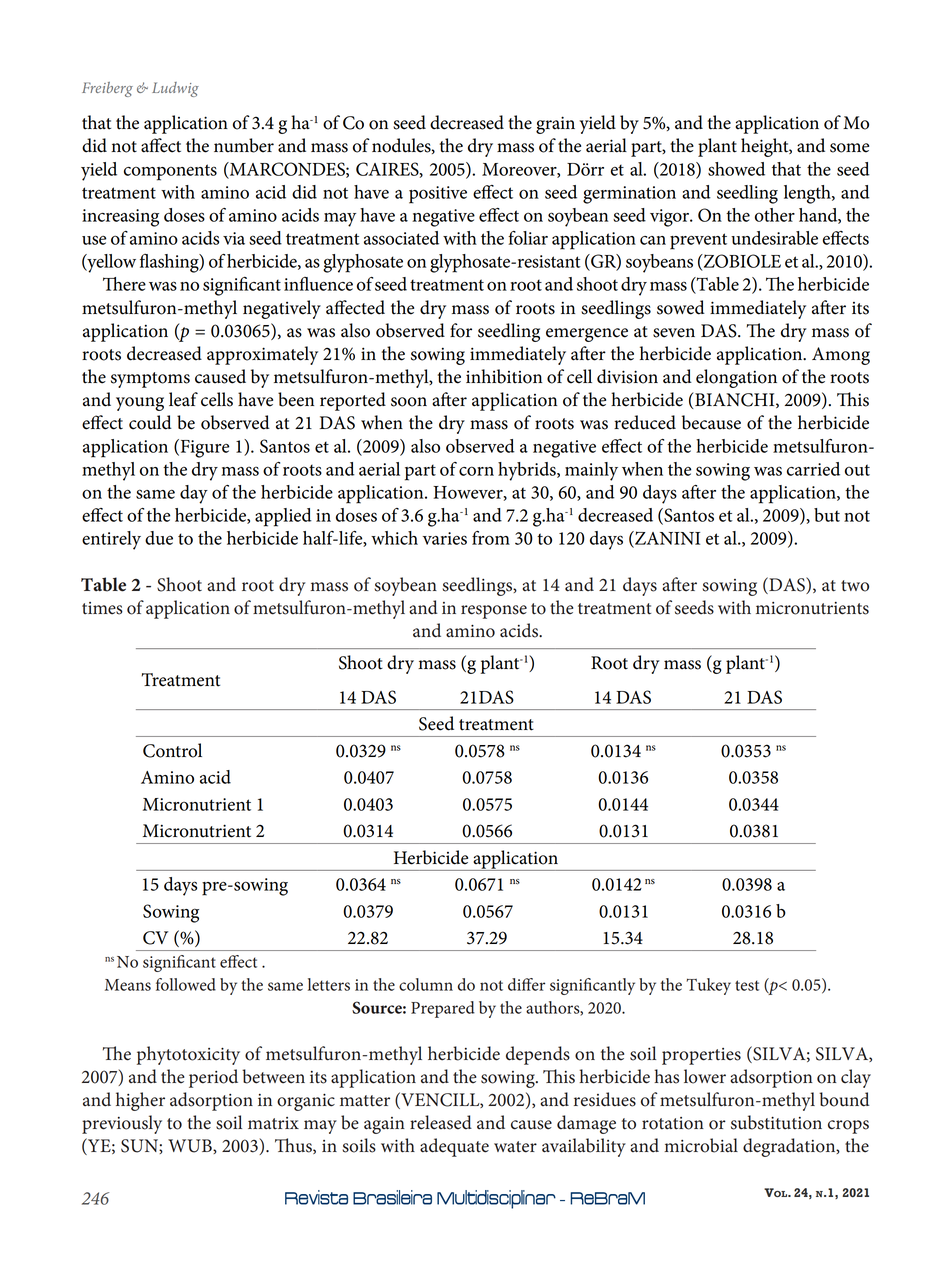 This screenshot has height=1270, width=952. What do you see at coordinates (494, 612) in the screenshot?
I see `response` at bounding box center [494, 612].
